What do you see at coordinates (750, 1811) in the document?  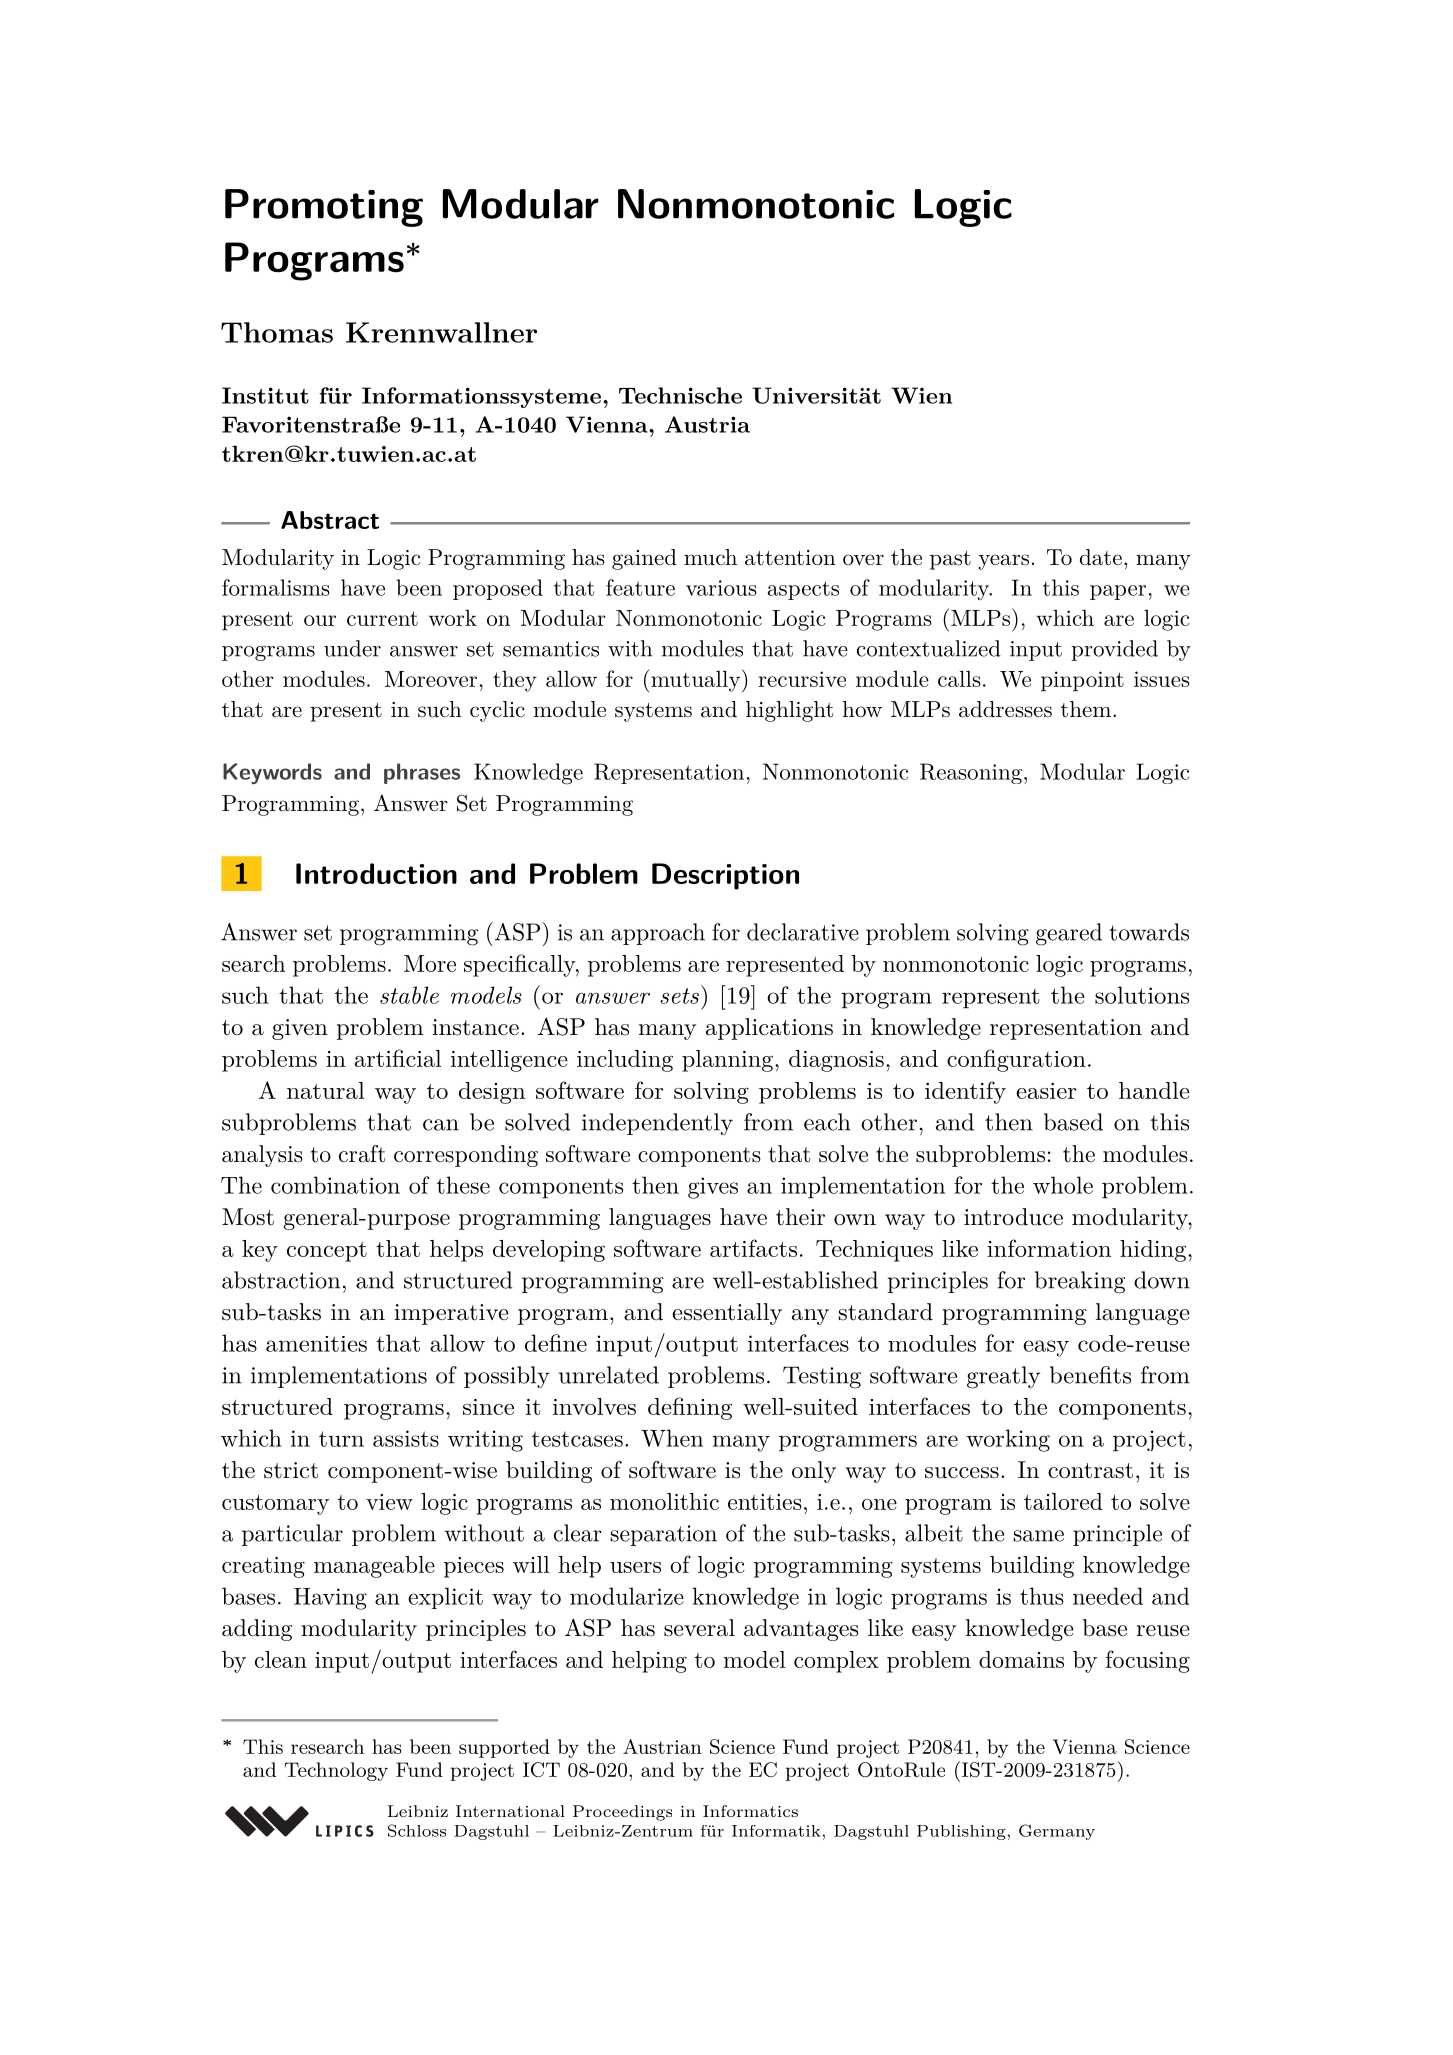 I see `Informatics` at bounding box center [750, 1811].
